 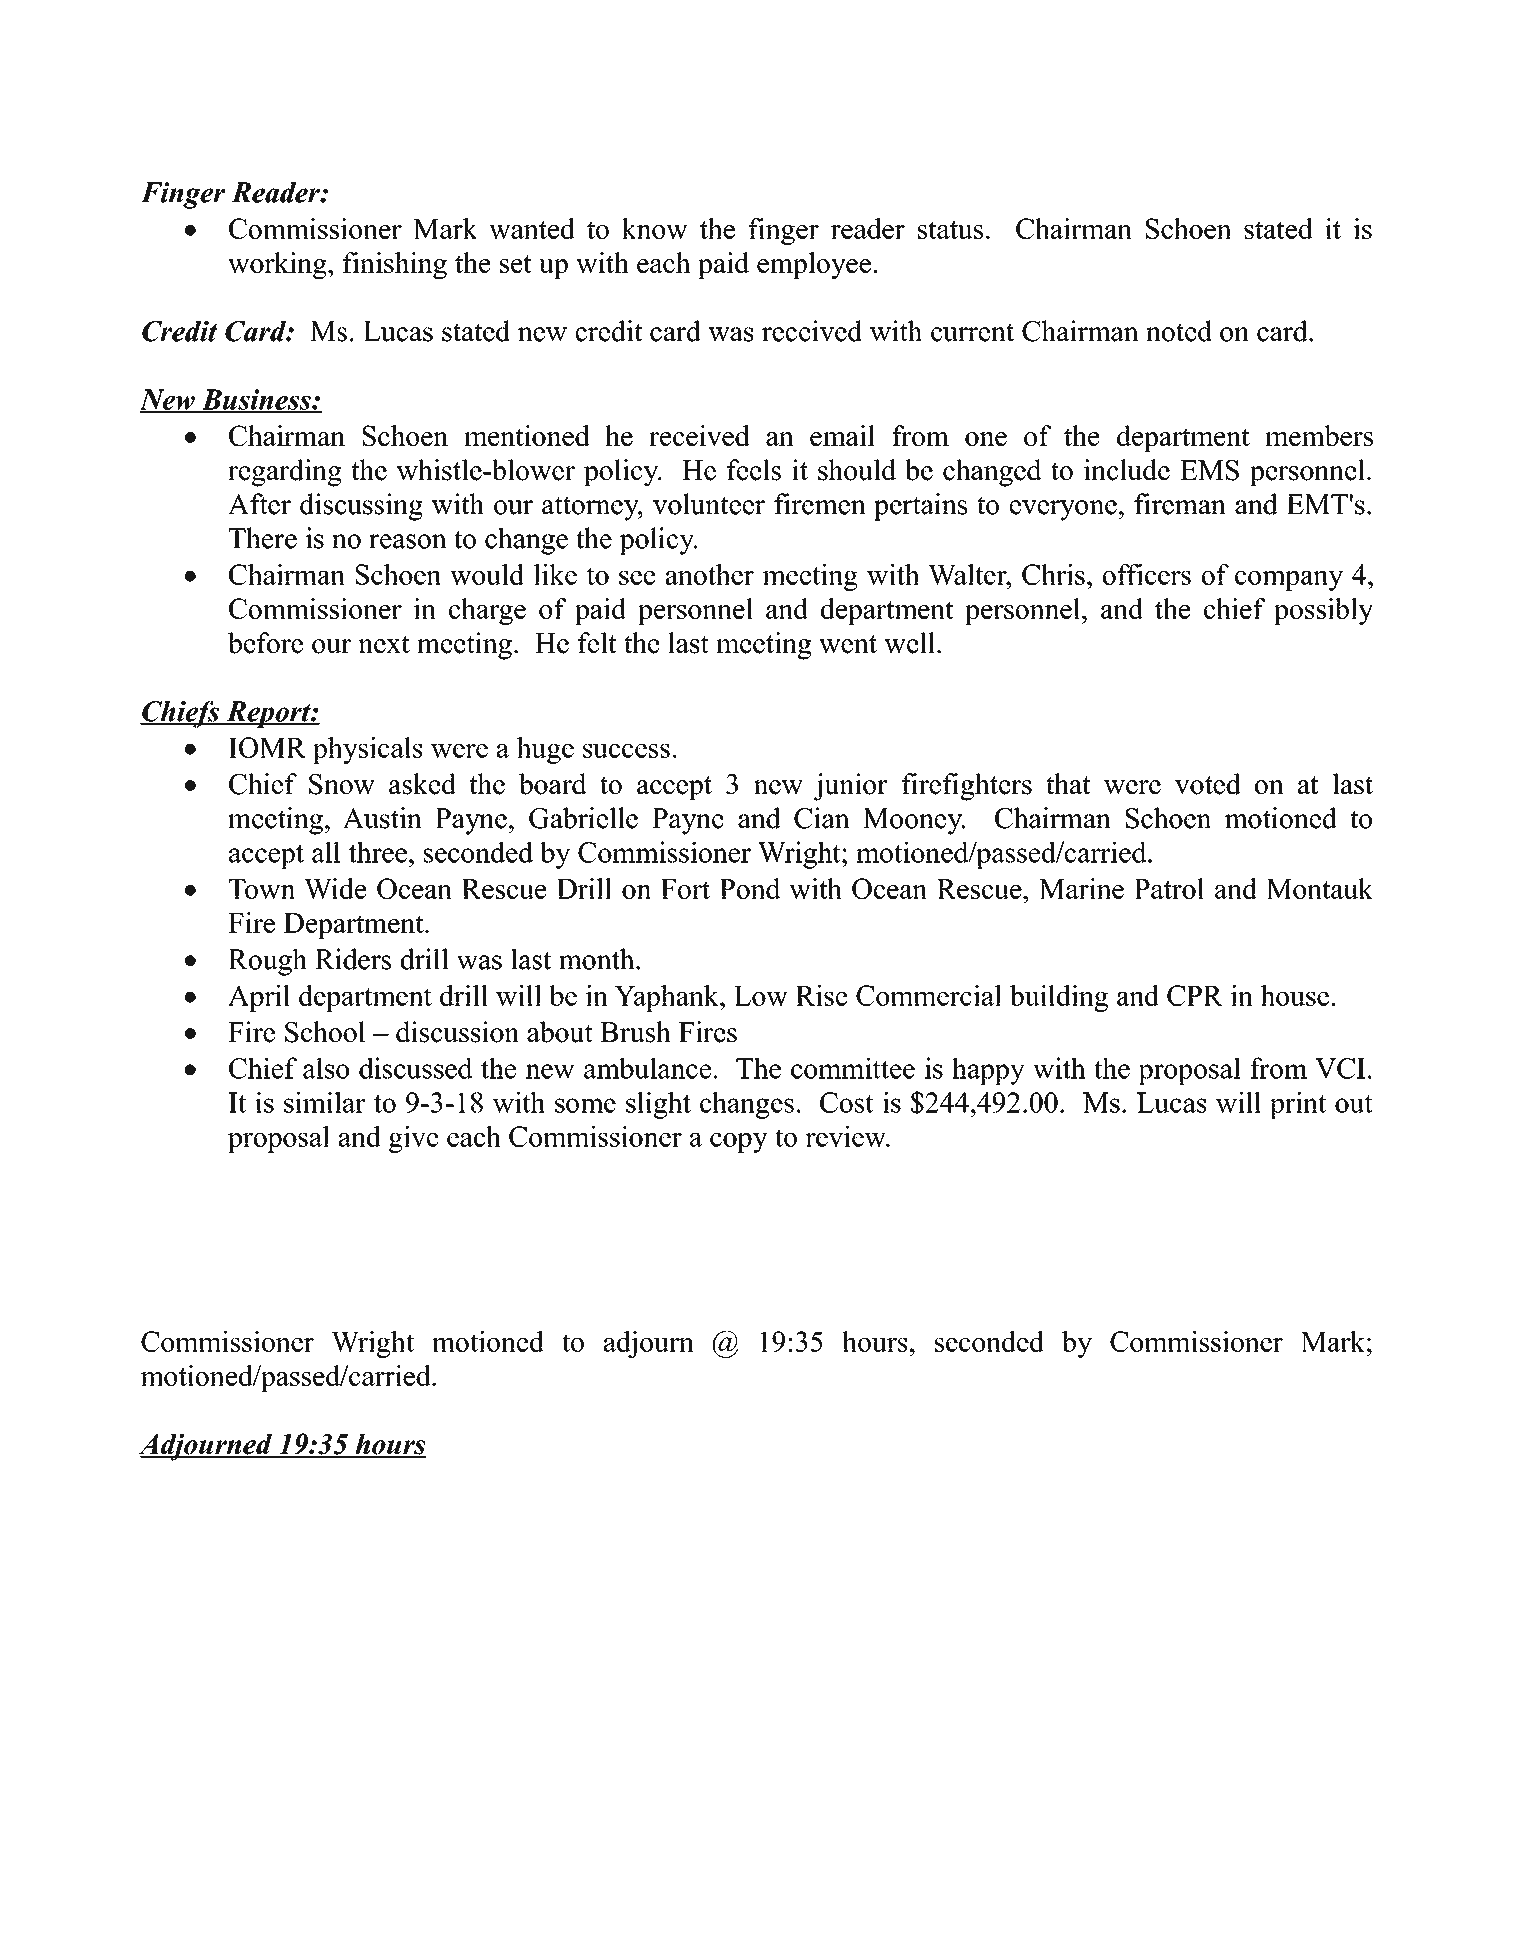 What do you see at coordinates (1179, 331) in the page?
I see `noted` at bounding box center [1179, 331].
